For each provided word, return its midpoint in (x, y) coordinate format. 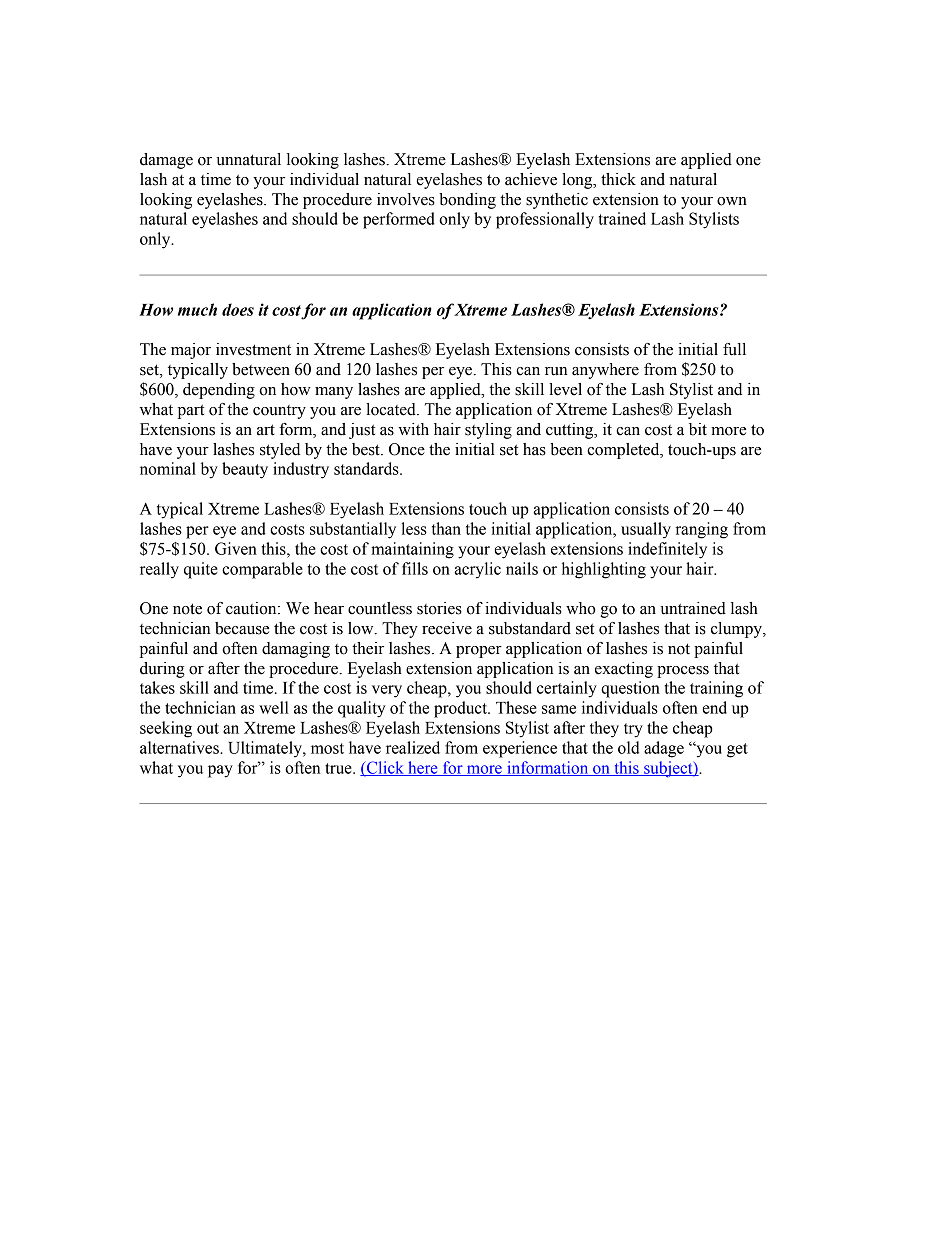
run (556, 371)
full (734, 349)
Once (407, 449)
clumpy (737, 630)
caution (252, 608)
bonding (467, 201)
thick (618, 179)
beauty (245, 470)
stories (439, 608)
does (238, 309)
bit (698, 429)
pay (220, 771)
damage (166, 161)
